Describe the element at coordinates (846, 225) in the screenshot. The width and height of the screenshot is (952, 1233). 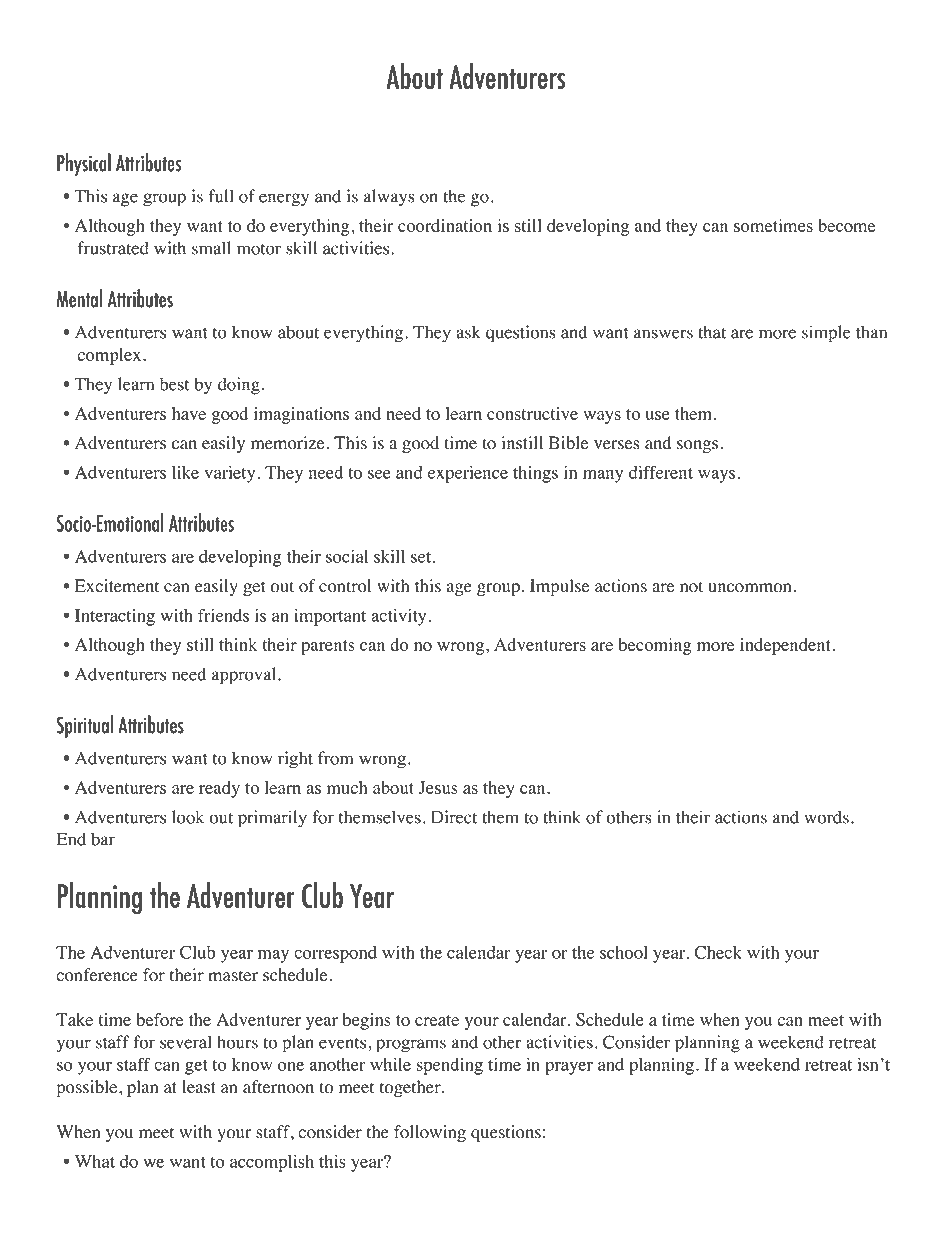
I see `become` at that location.
